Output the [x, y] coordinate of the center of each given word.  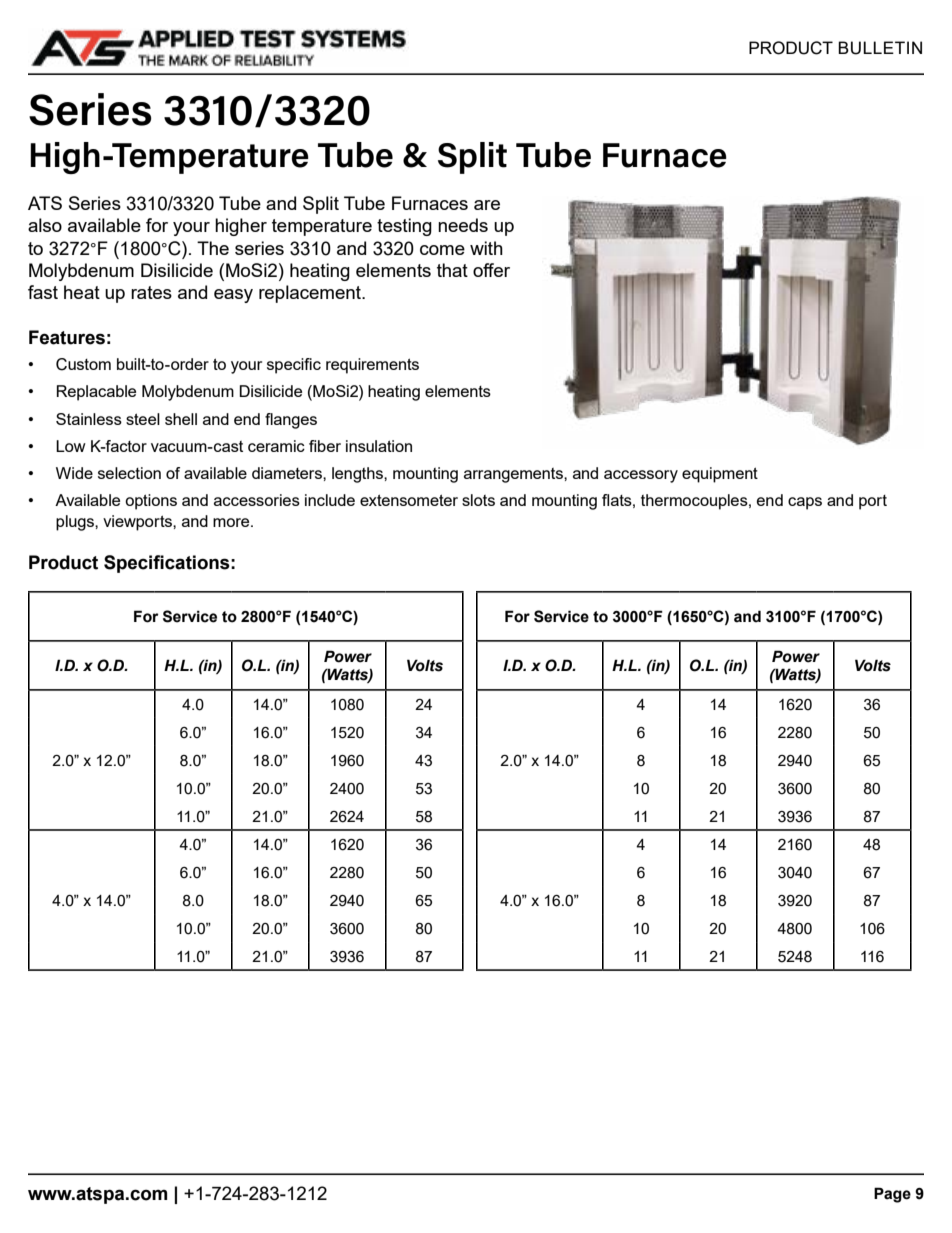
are [487, 205]
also [45, 225]
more [232, 522]
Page [892, 1195]
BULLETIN [880, 48]
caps [805, 503]
